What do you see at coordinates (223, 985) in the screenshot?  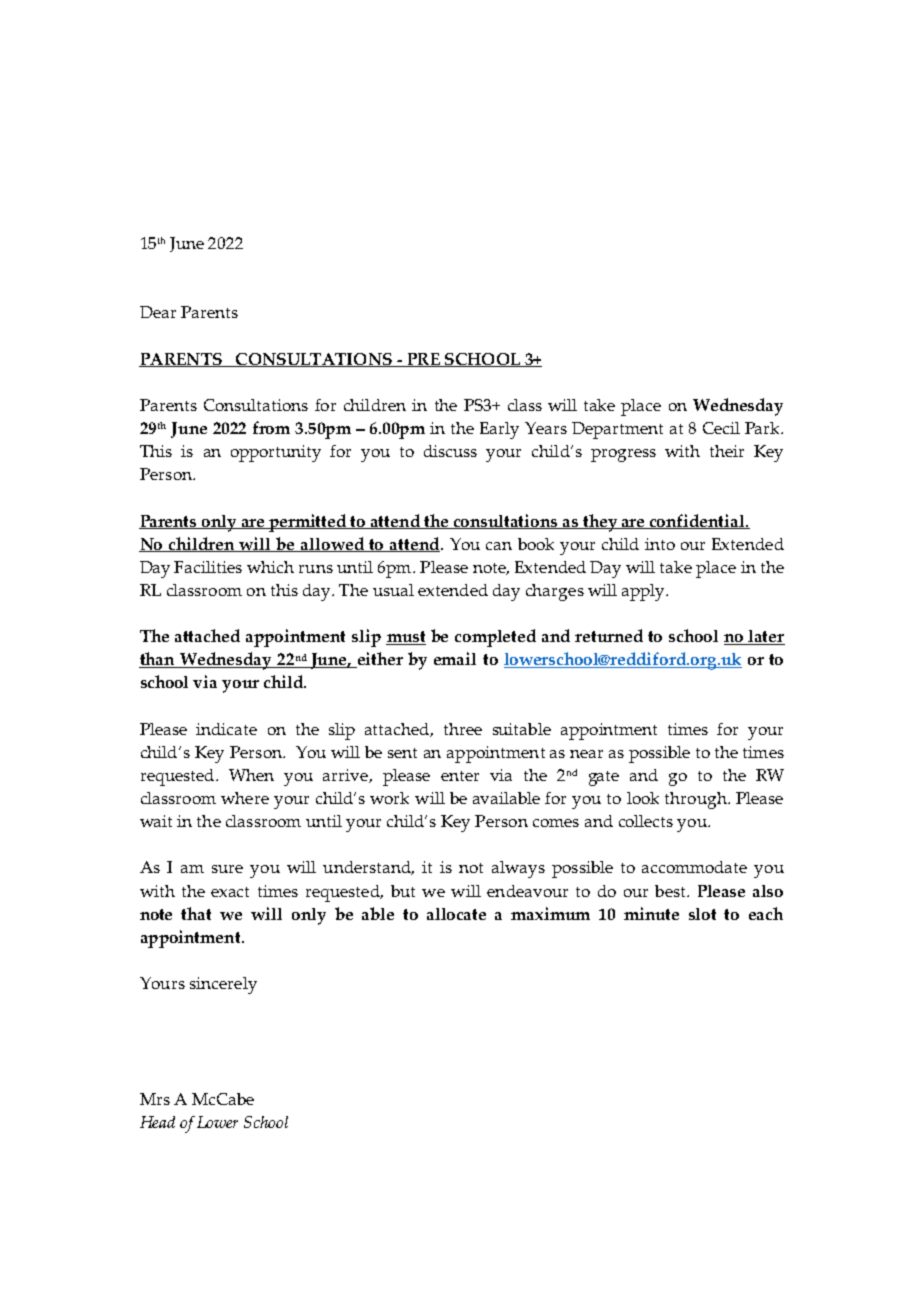 I see `sincerely` at bounding box center [223, 985].
